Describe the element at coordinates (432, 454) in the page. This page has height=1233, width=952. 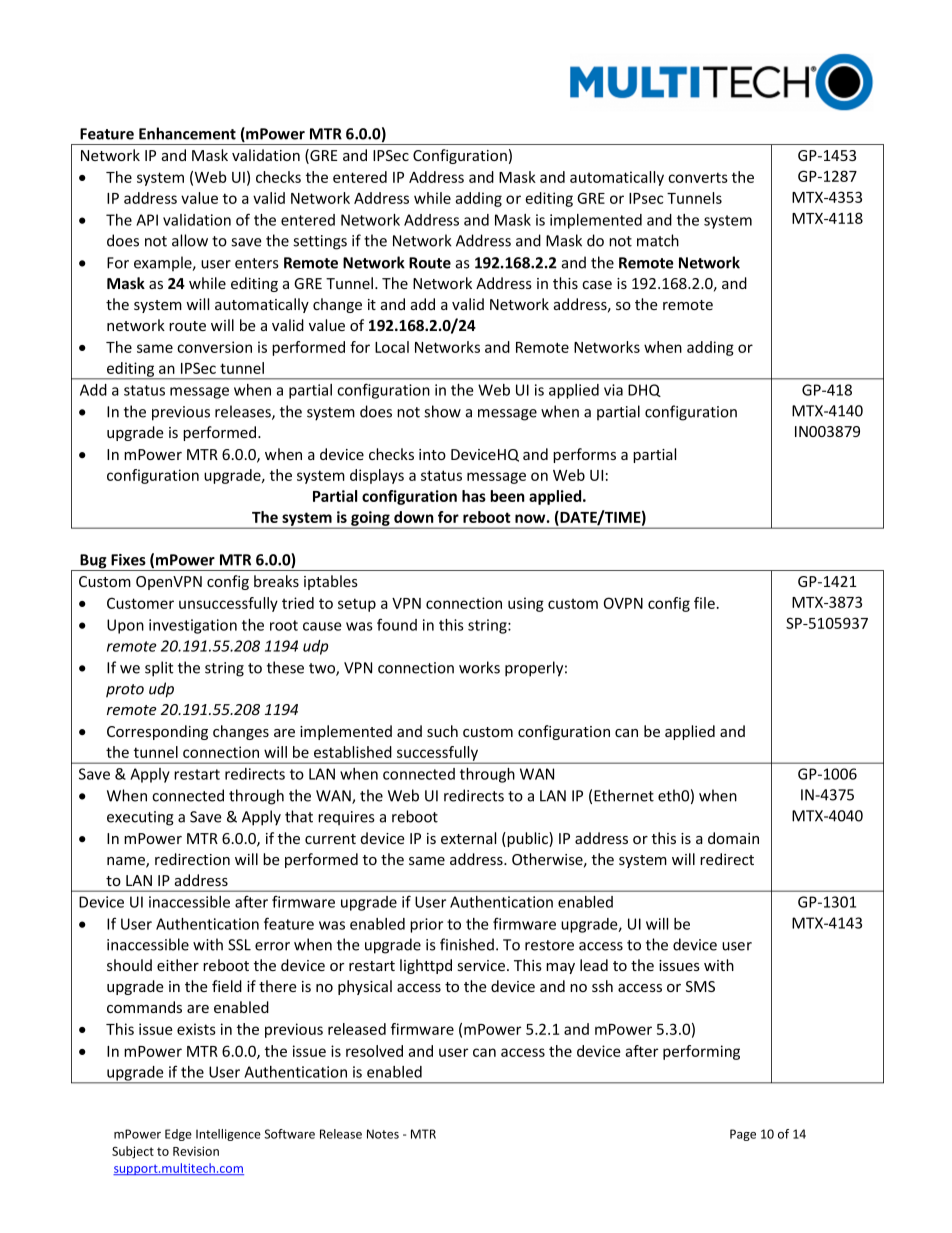
I see `into` at that location.
